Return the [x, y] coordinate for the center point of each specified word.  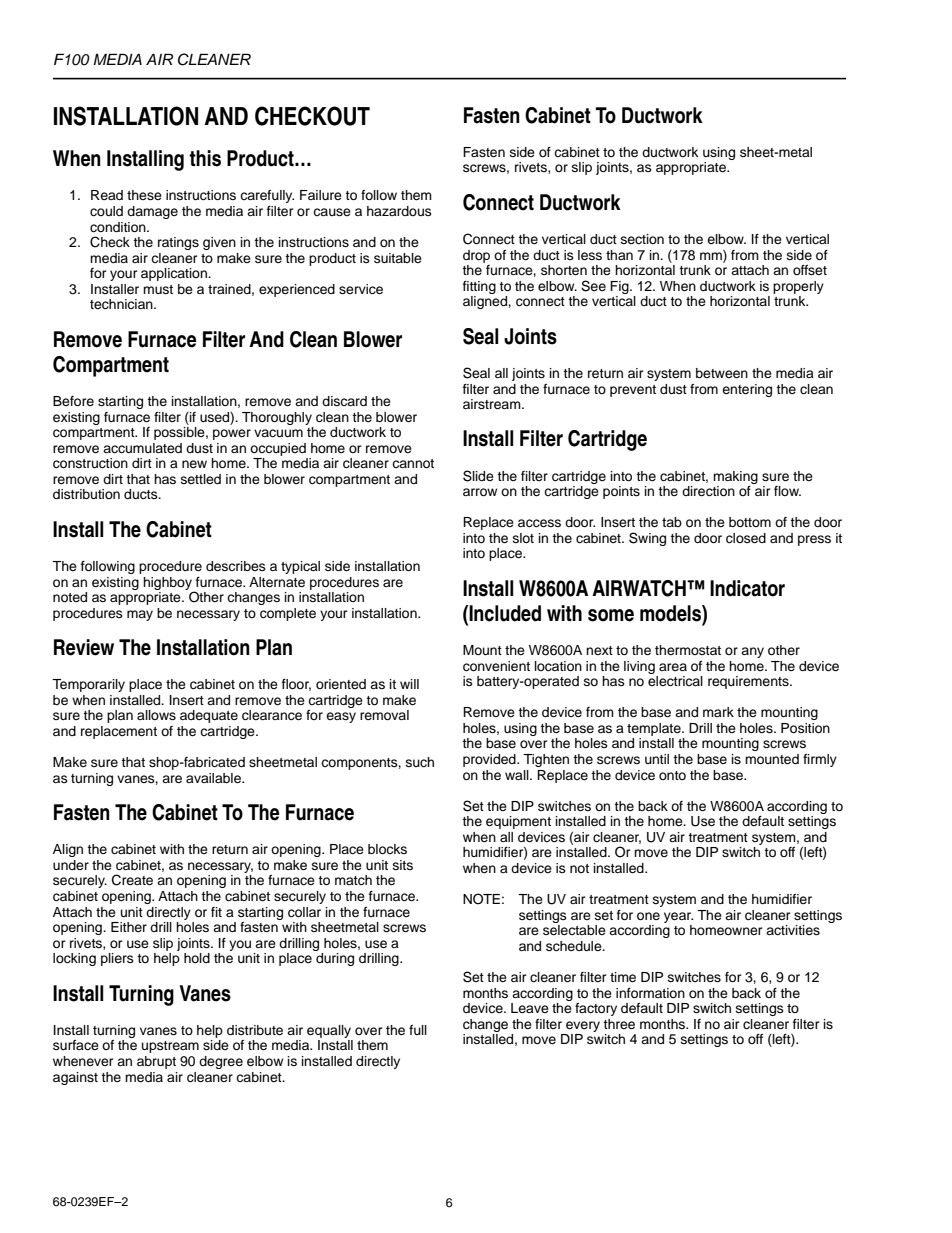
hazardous [399, 211]
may [140, 615]
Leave [530, 1008]
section [642, 239]
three [619, 1024]
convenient [496, 666]
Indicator [747, 588]
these [144, 195]
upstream [170, 1047]
